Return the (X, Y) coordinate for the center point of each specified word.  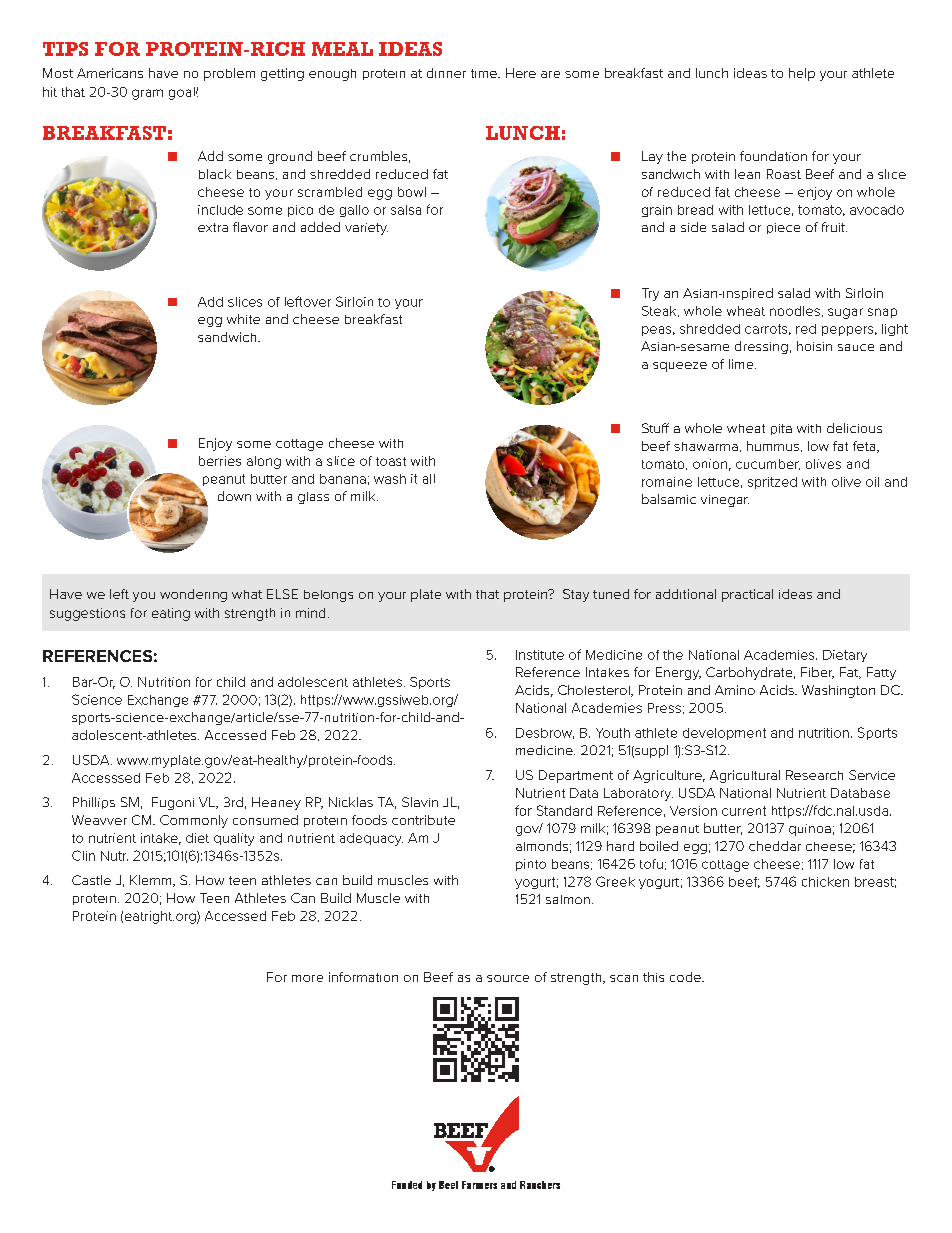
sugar (845, 313)
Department (576, 776)
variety (366, 229)
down (234, 496)
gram (147, 94)
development (724, 734)
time (485, 73)
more (307, 978)
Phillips (94, 803)
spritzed (772, 483)
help (802, 74)
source (508, 978)
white (243, 319)
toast (391, 461)
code (686, 977)
